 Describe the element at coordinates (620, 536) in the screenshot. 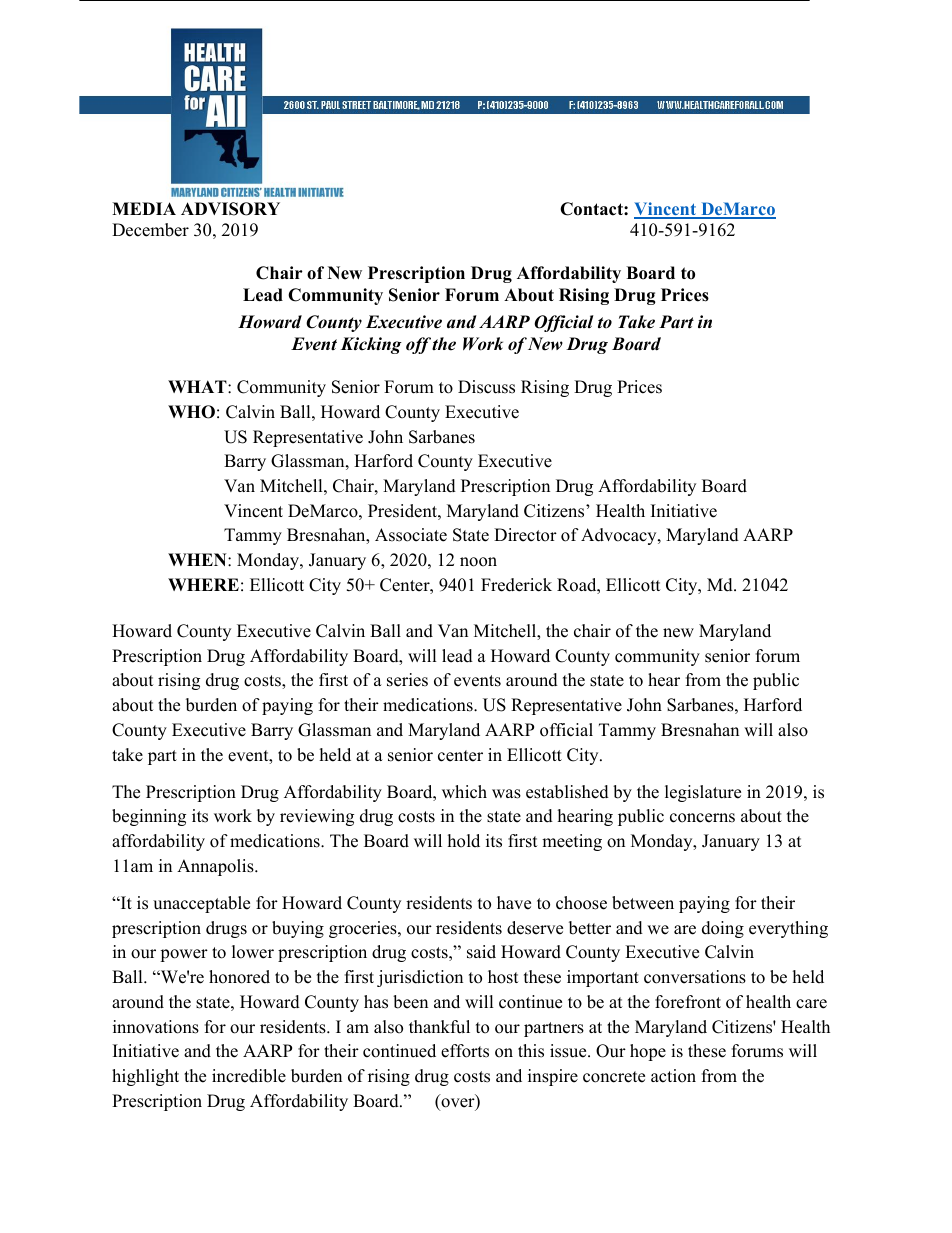

I see `Advocacy` at that location.
